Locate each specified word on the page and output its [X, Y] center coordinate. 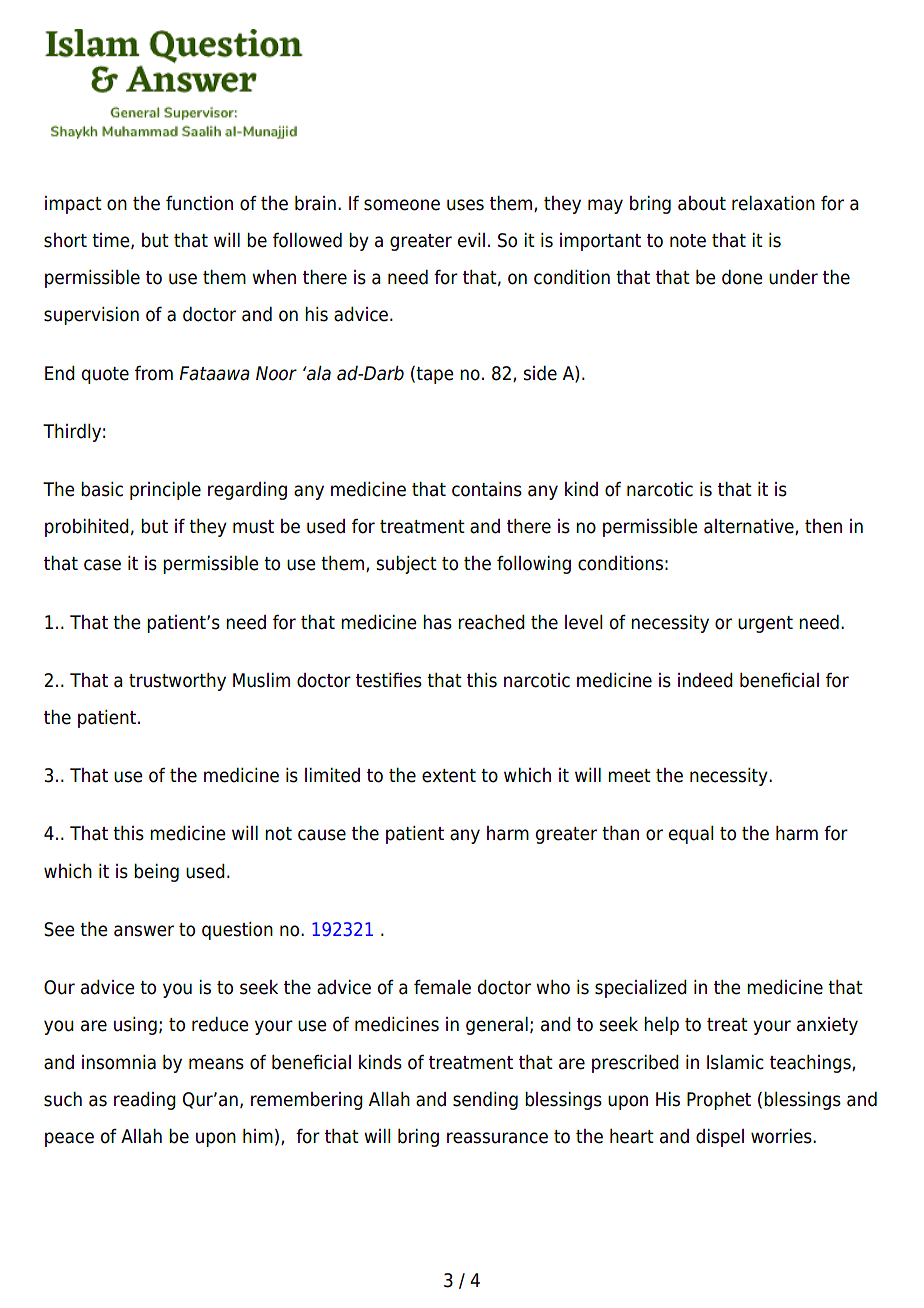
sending [485, 1101]
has [437, 622]
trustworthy [177, 682]
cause [322, 835]
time [112, 241]
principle [165, 491]
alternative [750, 527]
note [688, 241]
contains [487, 489]
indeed [705, 680]
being [156, 873]
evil [471, 240]
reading [145, 1101]
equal [691, 835]
